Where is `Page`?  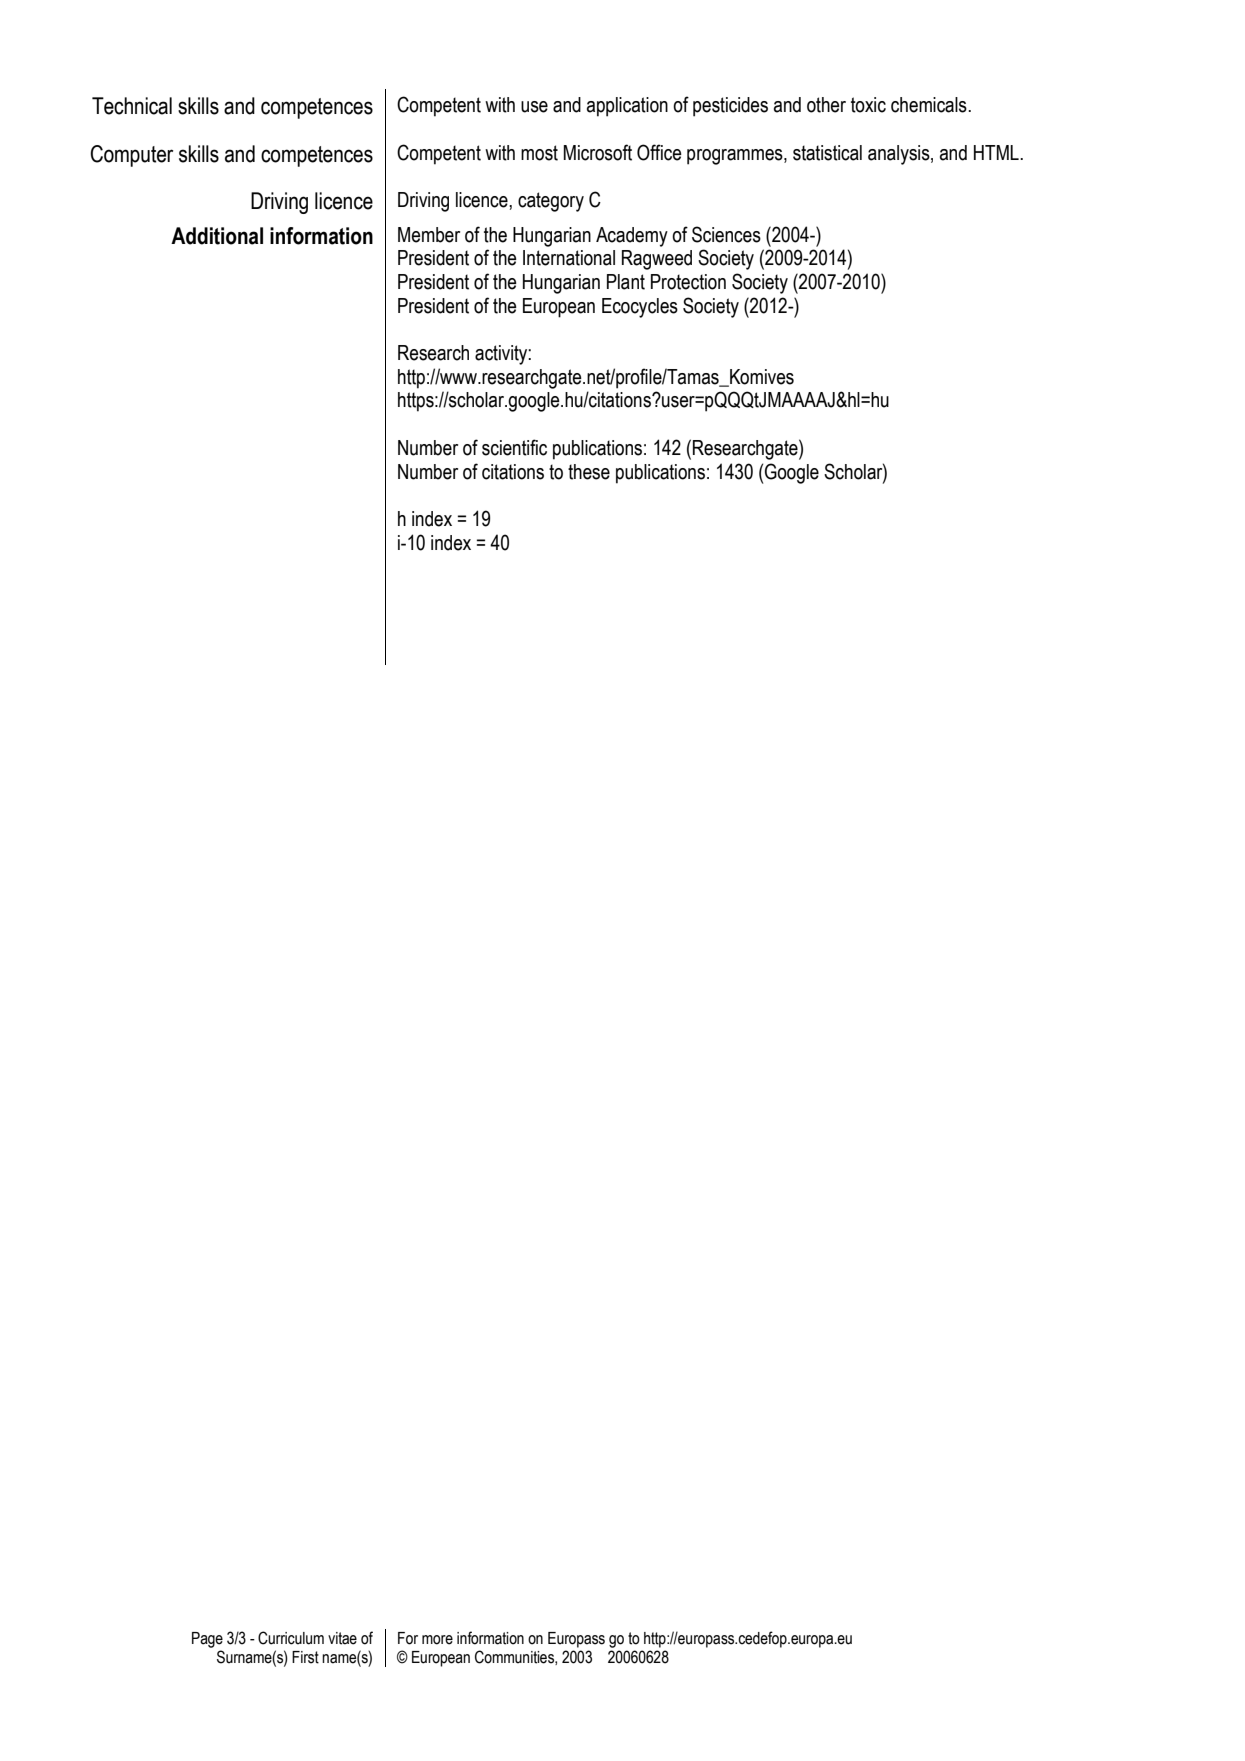
Page is located at coordinates (207, 1640).
